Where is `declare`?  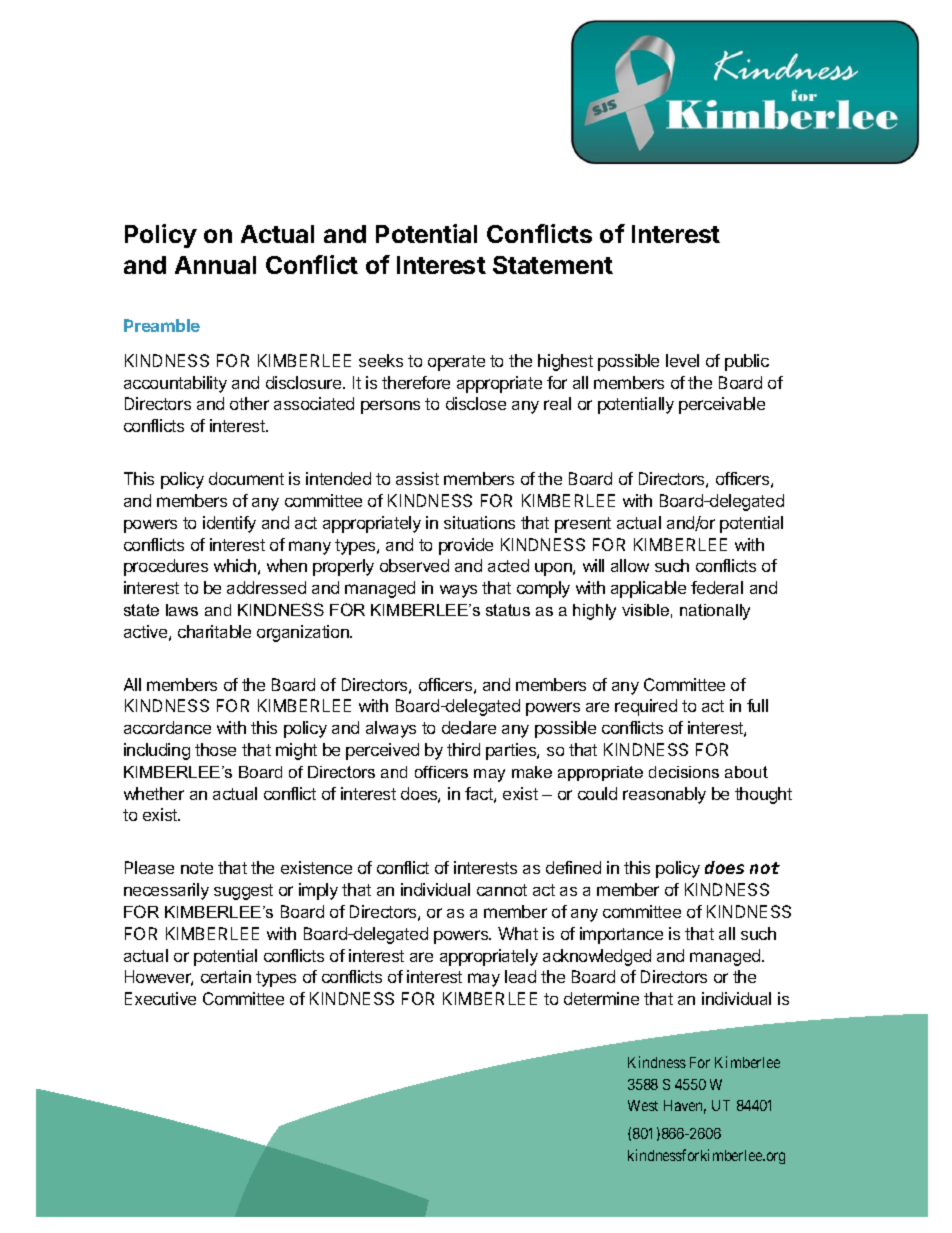 declare is located at coordinates (469, 727).
